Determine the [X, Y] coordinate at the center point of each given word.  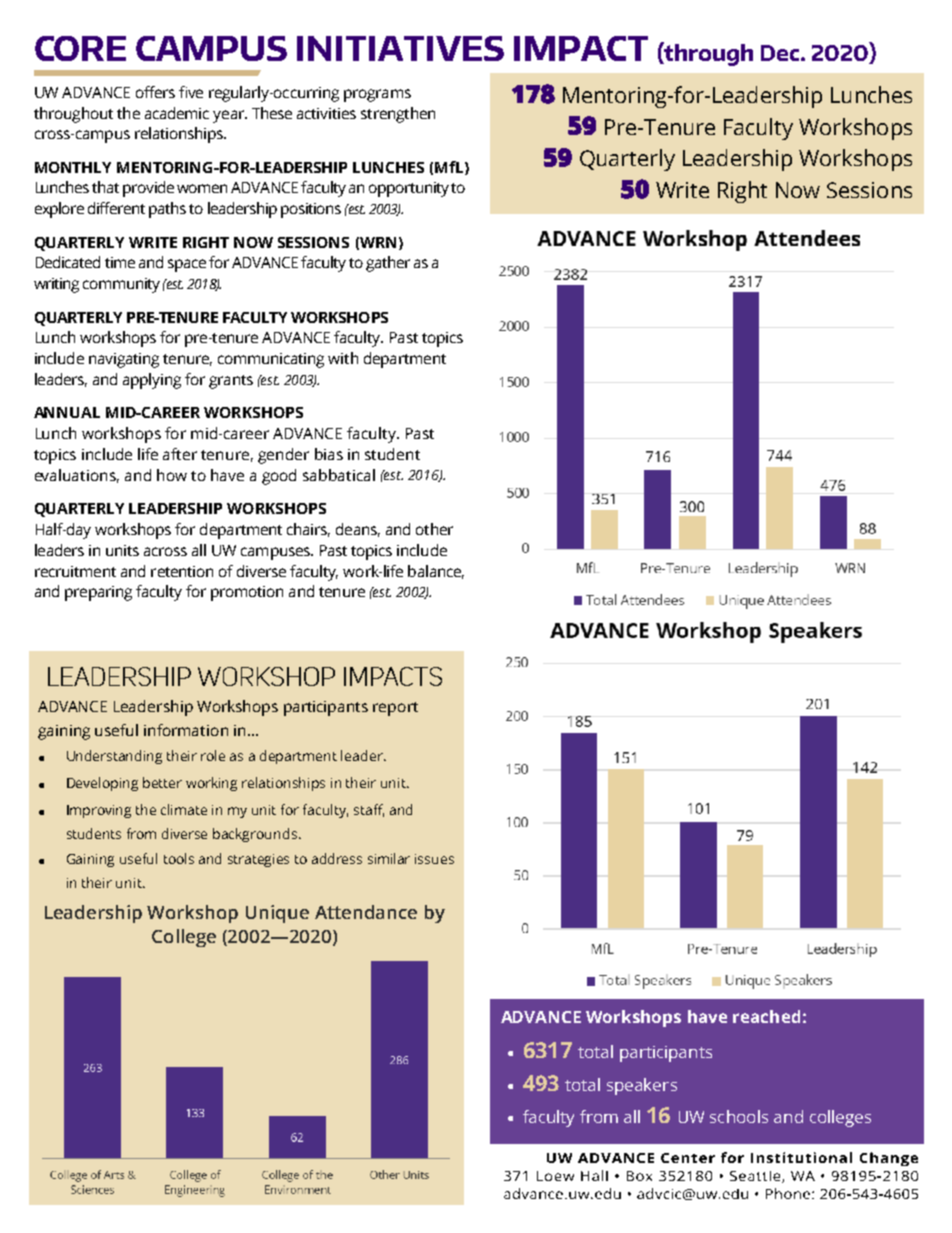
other [434, 529]
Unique [277, 914]
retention [182, 571]
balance [436, 572]
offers [155, 92]
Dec [781, 53]
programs [377, 95]
